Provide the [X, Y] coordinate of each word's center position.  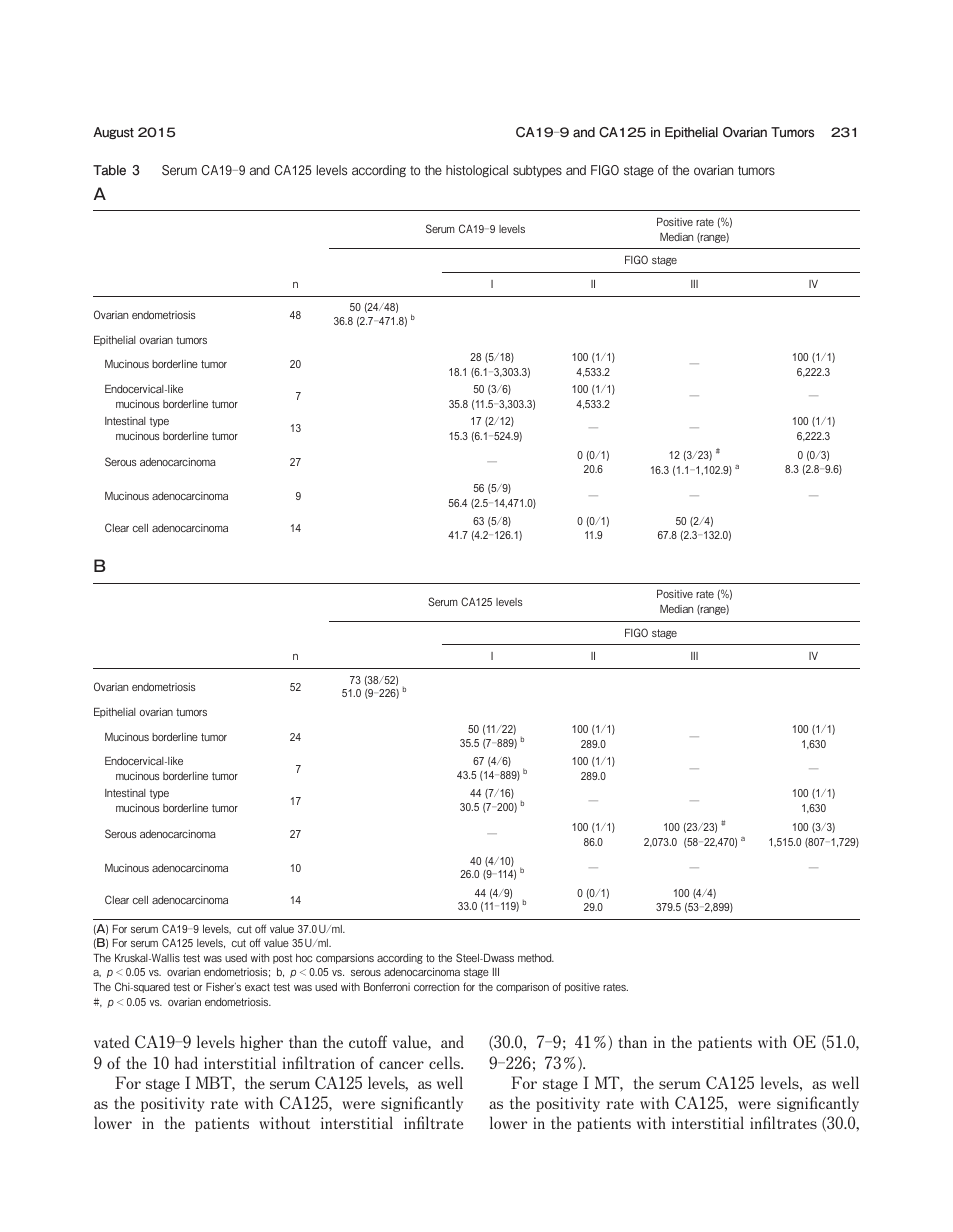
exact [257, 987]
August [113, 133]
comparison [522, 988]
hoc [304, 958]
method [536, 958]
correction [436, 987]
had [186, 1062]
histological [477, 171]
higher [261, 1043]
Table [109, 170]
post [282, 959]
